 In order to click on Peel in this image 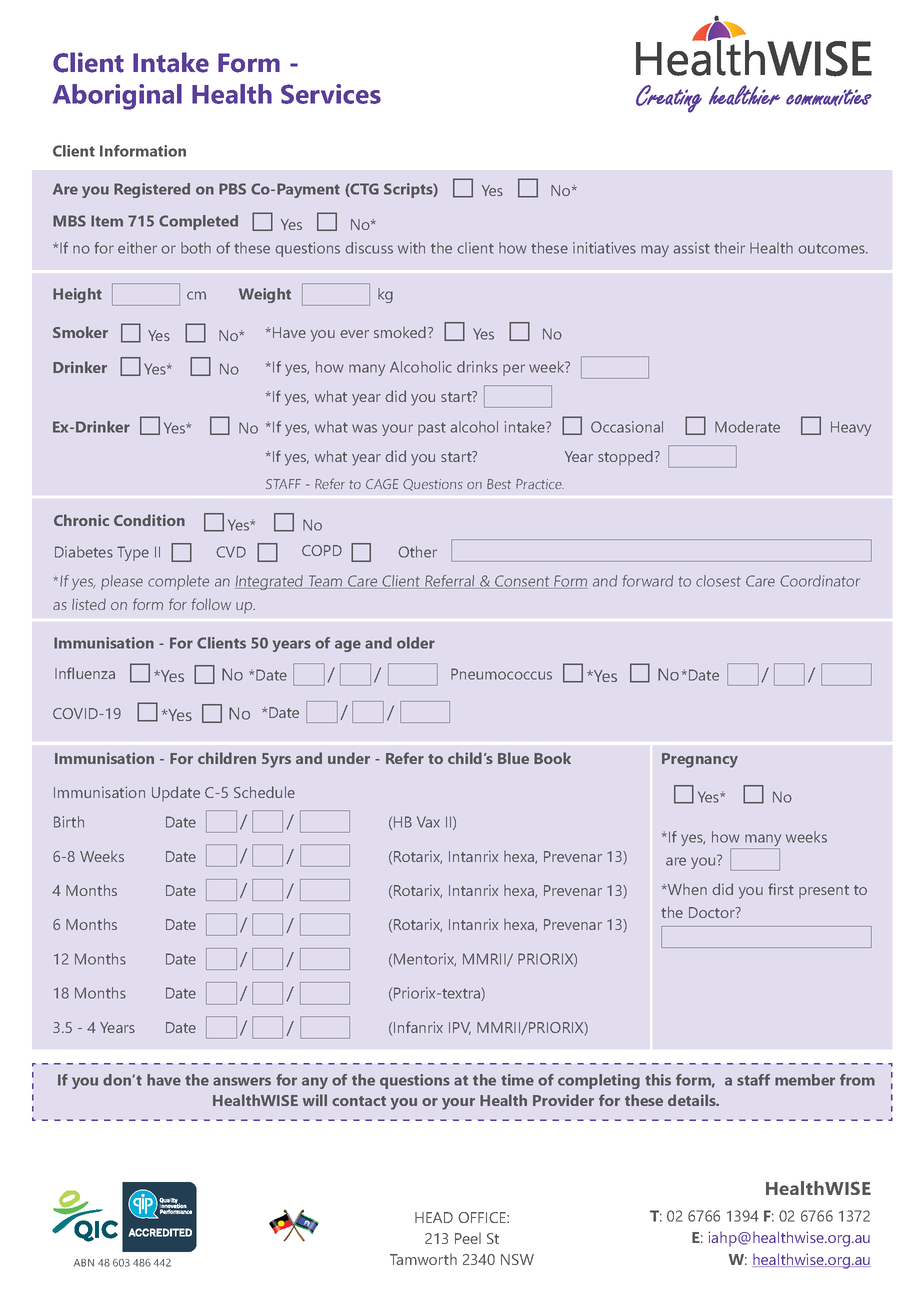, I will do `click(468, 1238)`.
